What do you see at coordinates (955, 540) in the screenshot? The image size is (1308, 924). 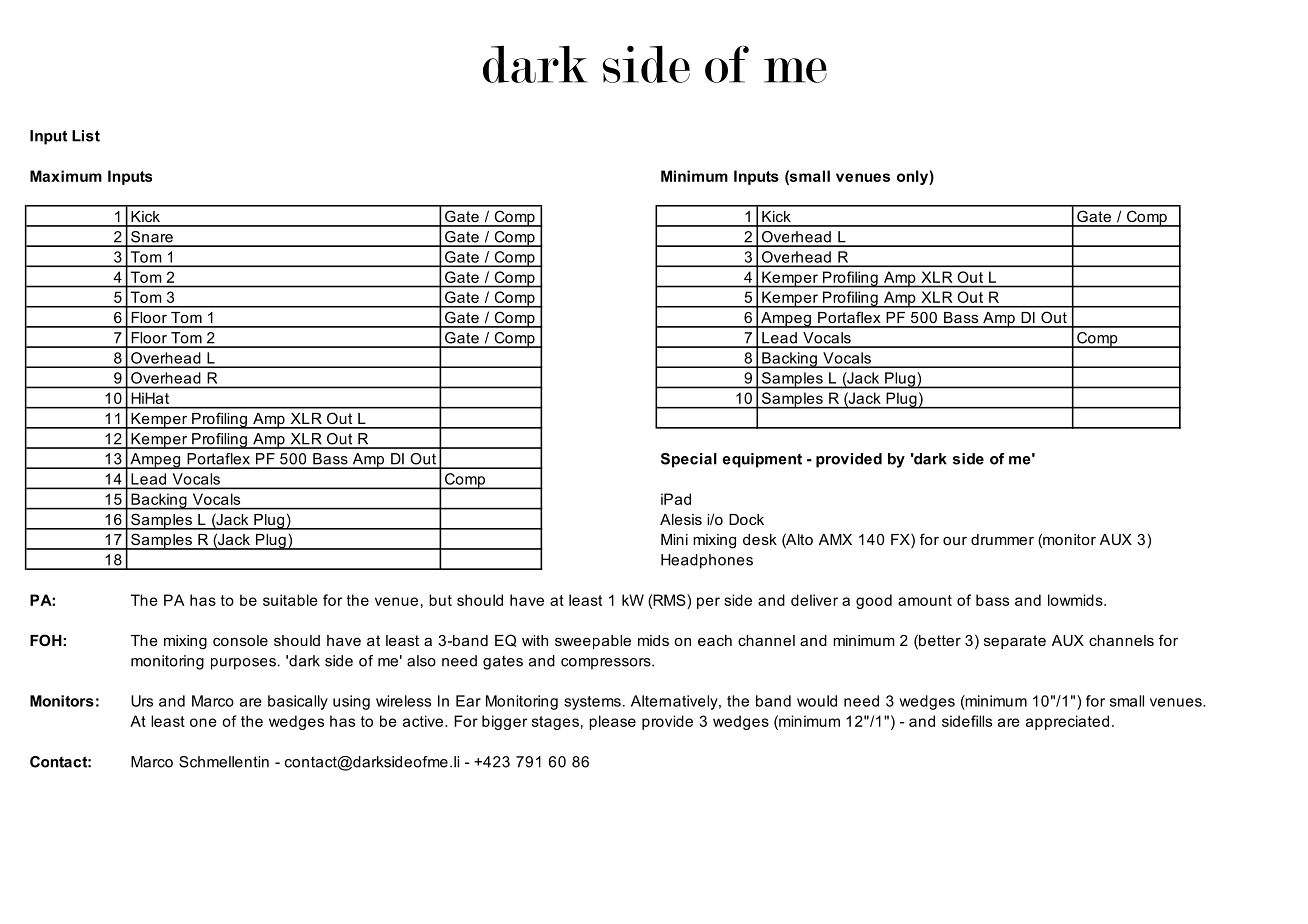 I see `our` at bounding box center [955, 540].
